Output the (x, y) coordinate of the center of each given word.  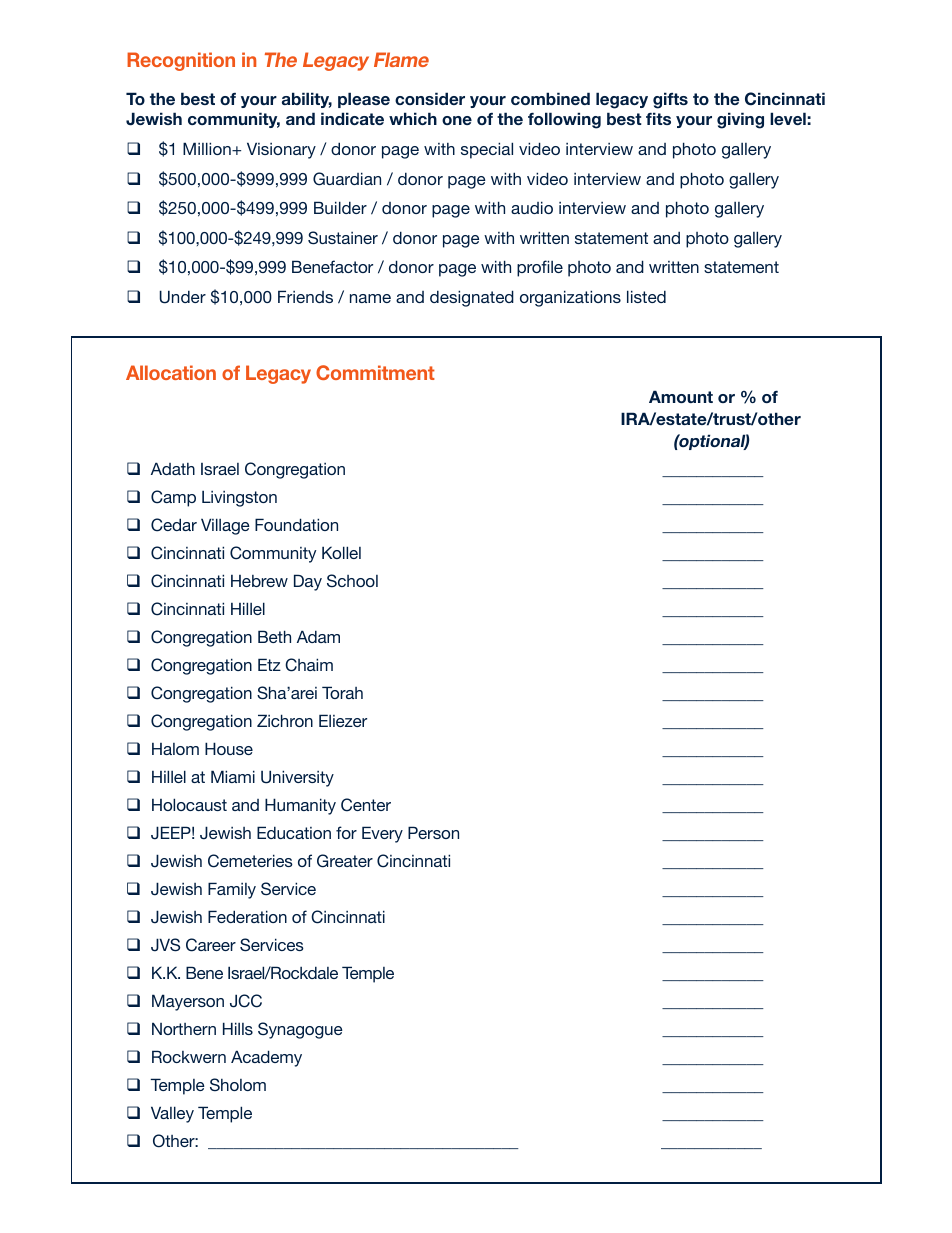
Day (308, 582)
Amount (681, 396)
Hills (238, 1028)
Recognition (181, 61)
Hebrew (259, 581)
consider (430, 98)
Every (382, 834)
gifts (670, 100)
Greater (345, 861)
